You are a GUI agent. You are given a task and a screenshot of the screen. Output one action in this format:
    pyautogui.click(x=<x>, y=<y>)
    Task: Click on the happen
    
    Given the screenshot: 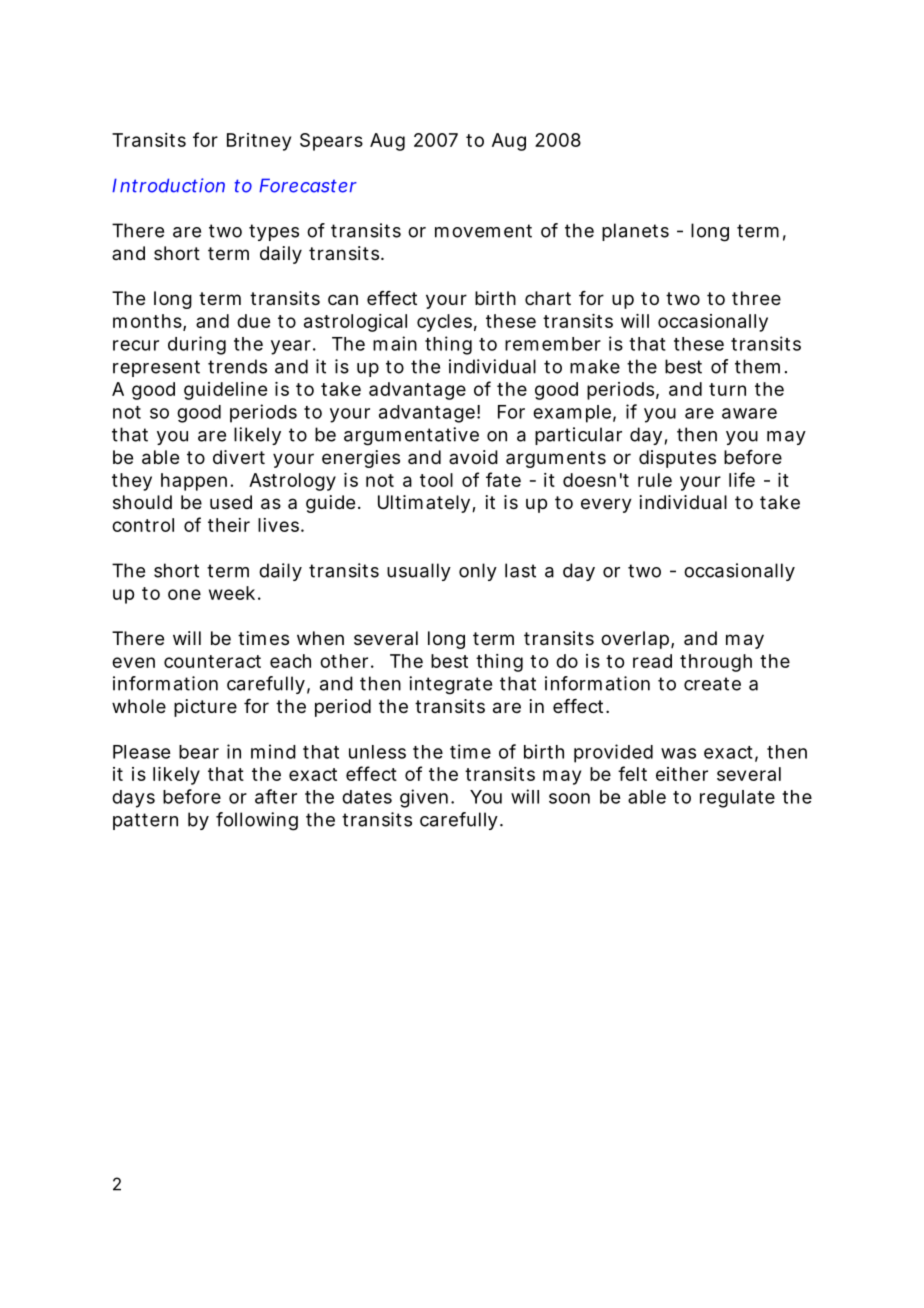 What is the action you would take?
    pyautogui.click(x=194, y=482)
